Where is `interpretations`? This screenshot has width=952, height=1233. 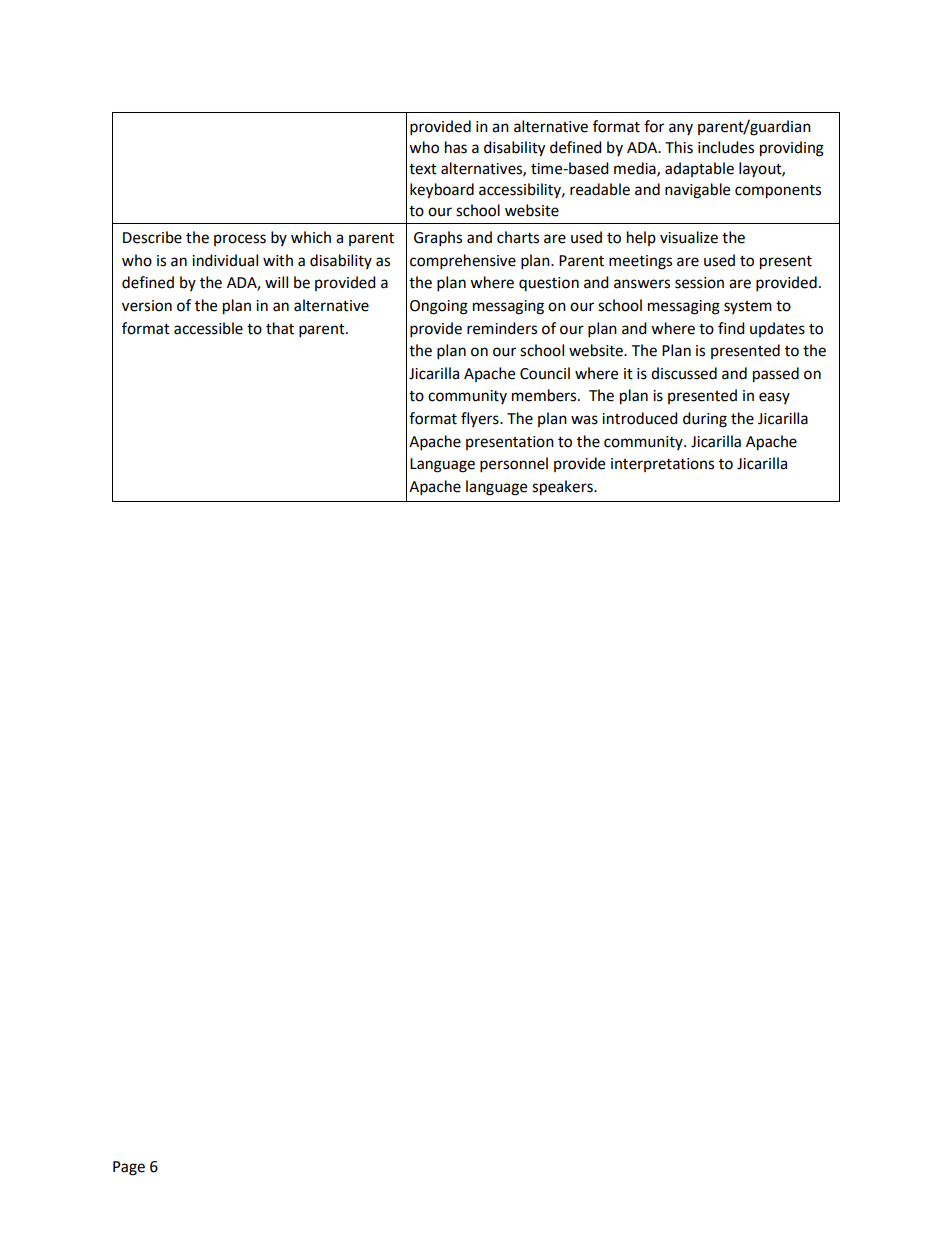 interpretations is located at coordinates (662, 465).
